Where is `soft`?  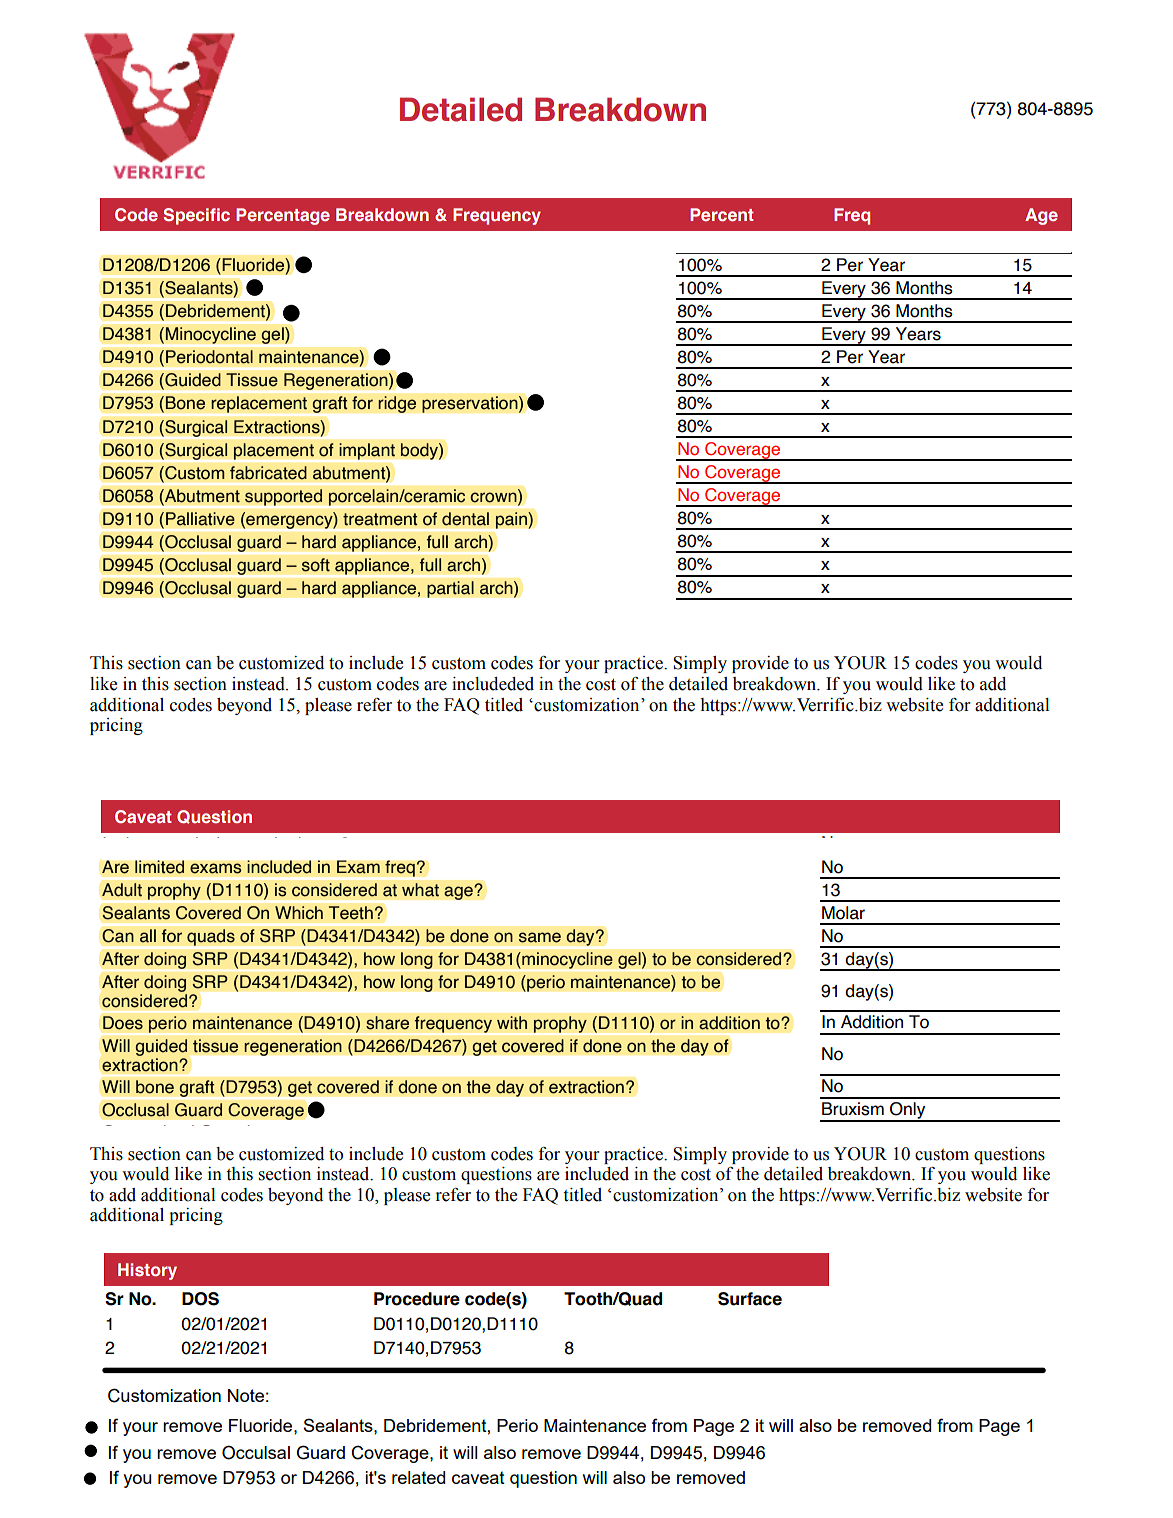
soft is located at coordinates (315, 565).
